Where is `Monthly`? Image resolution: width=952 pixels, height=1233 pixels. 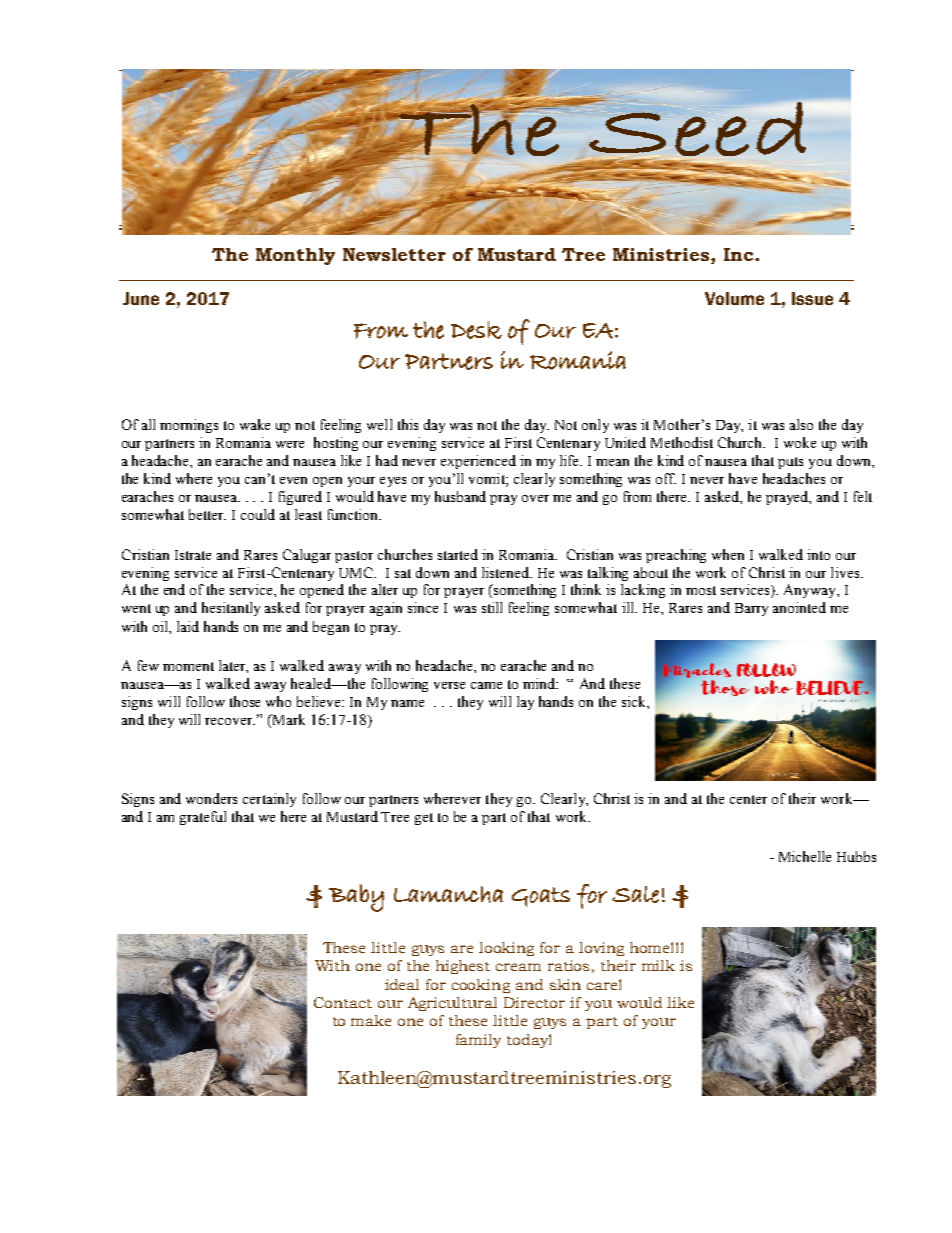 Monthly is located at coordinates (295, 256).
